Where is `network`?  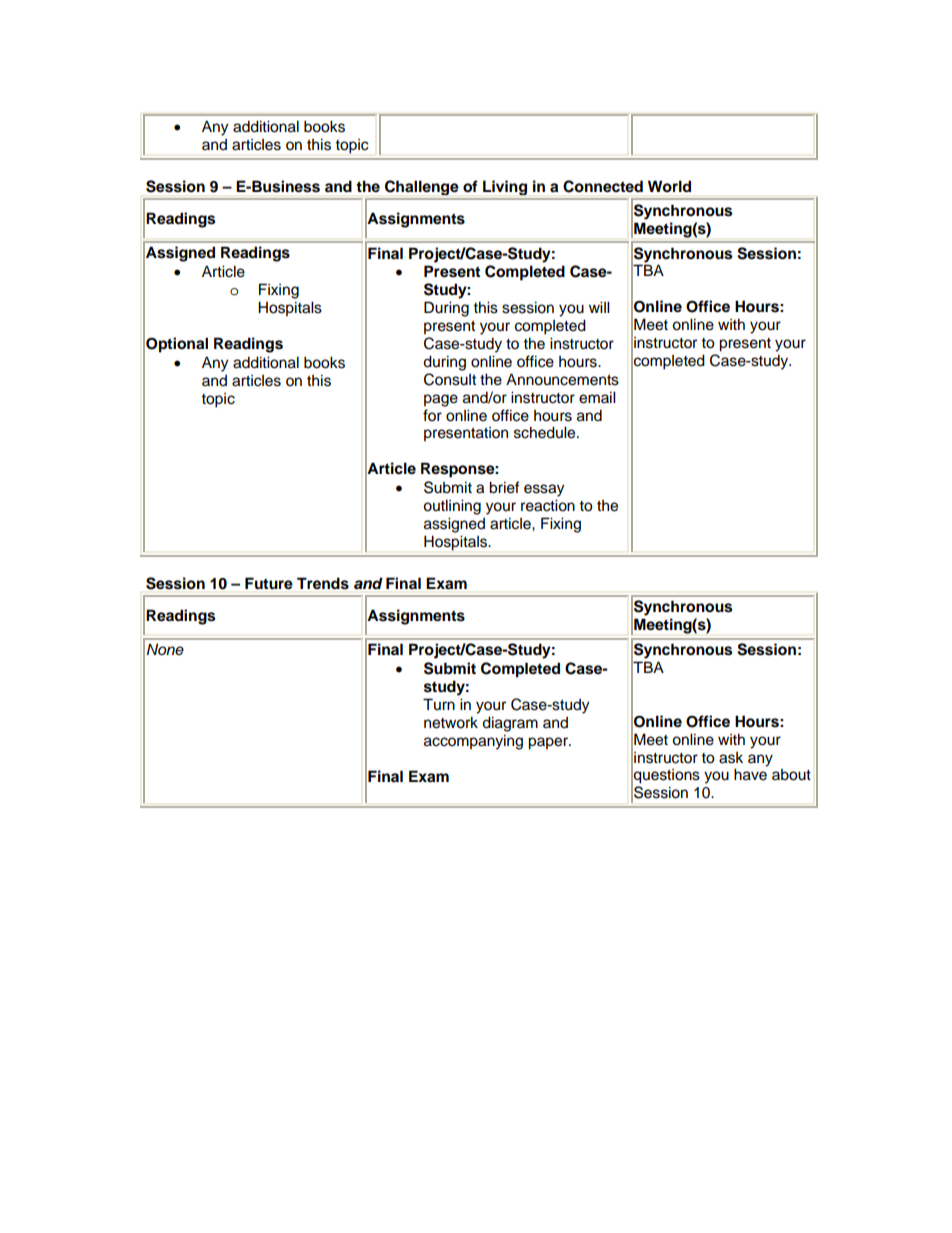
network is located at coordinates (451, 722).
